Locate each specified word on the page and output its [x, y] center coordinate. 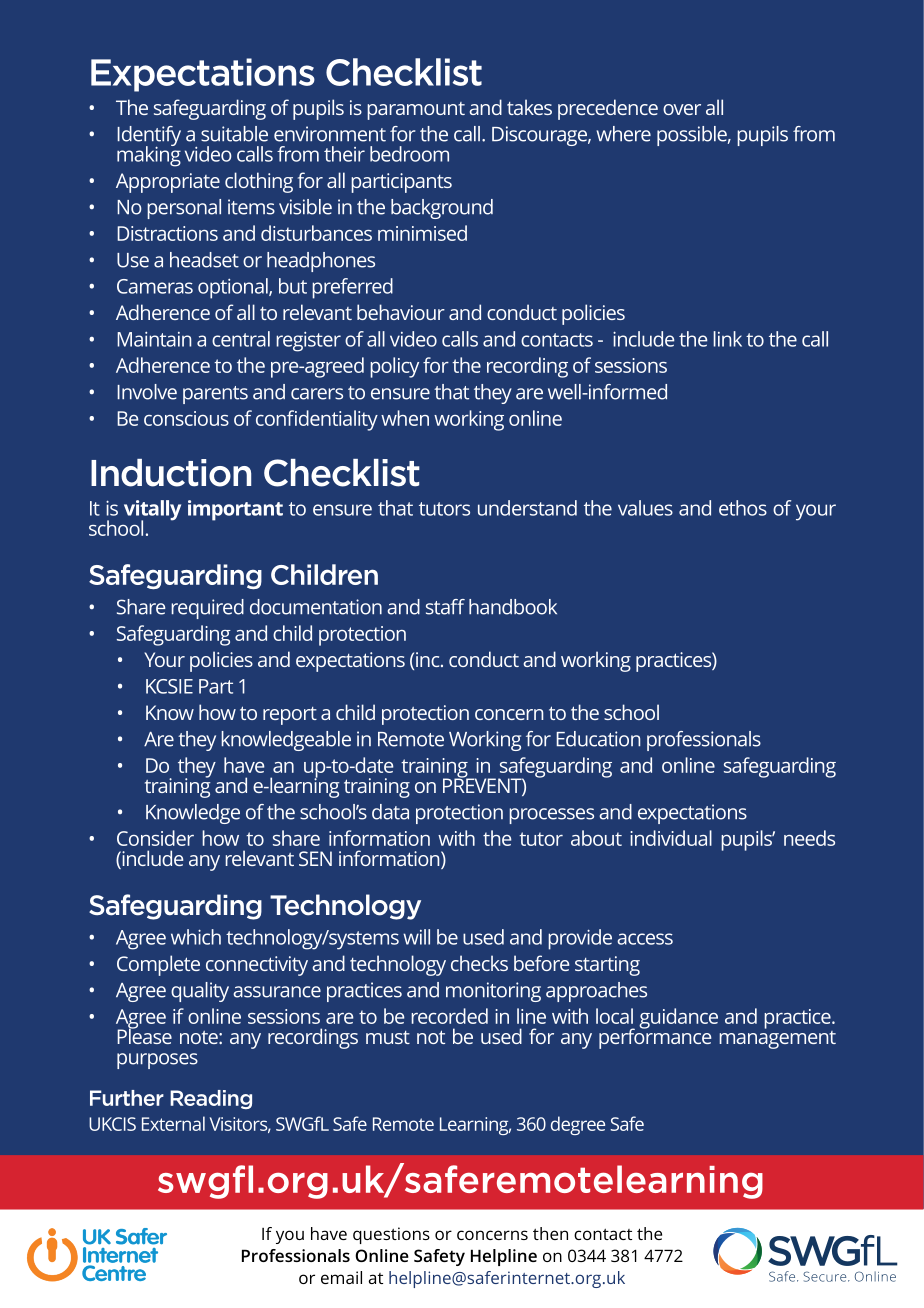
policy [394, 367]
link [727, 339]
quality [200, 992]
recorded [449, 1016]
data [390, 812]
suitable [234, 134]
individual [671, 838]
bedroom [409, 154]
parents [215, 395]
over [682, 109]
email [341, 1277]
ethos [743, 508]
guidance [678, 1018]
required [207, 609]
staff [445, 607]
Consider [155, 838]
